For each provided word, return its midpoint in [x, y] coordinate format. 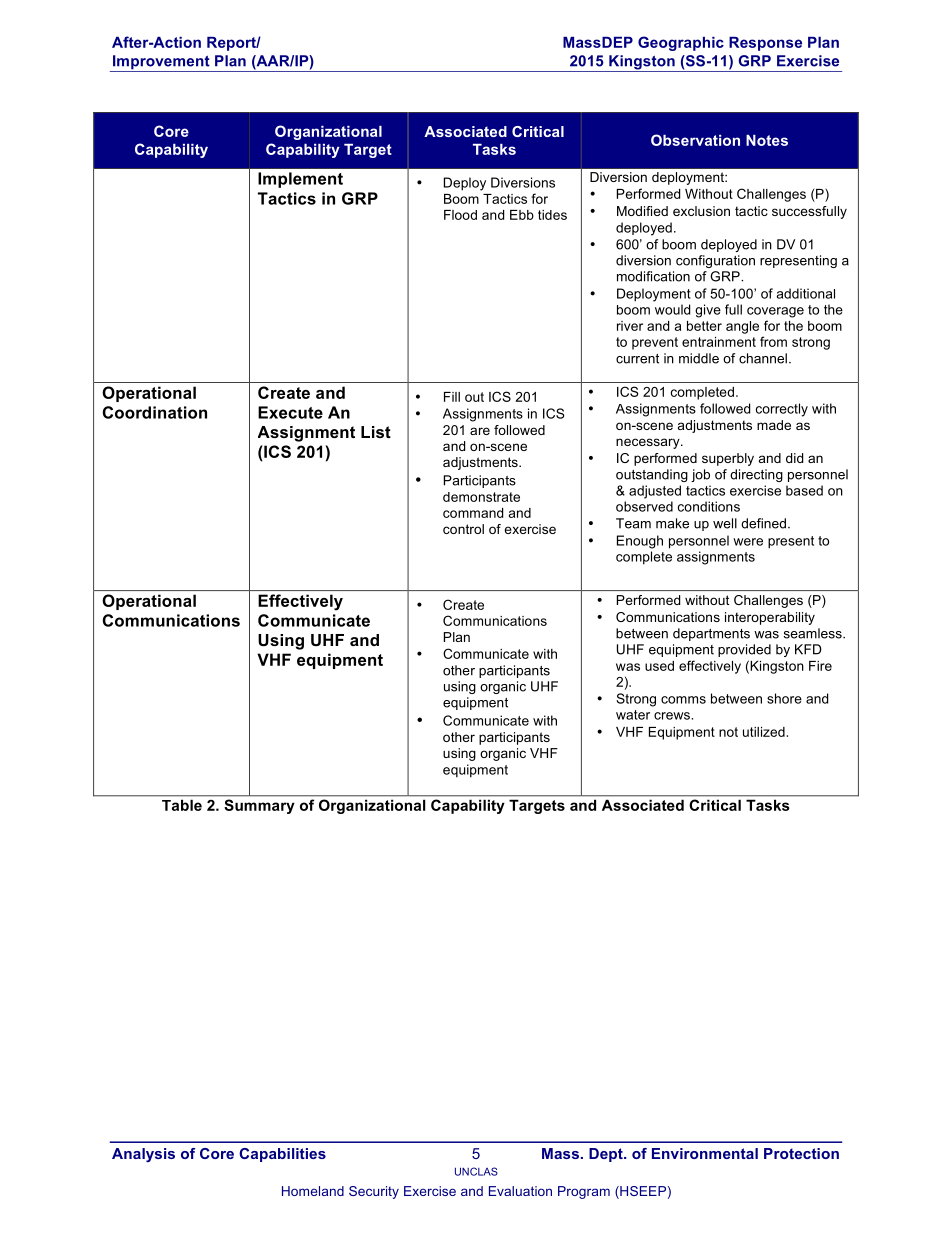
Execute [290, 412]
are [480, 431]
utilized [764, 732]
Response [765, 44]
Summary [259, 806]
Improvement [161, 63]
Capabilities [282, 1155]
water [633, 715]
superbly [728, 459]
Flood [460, 215]
